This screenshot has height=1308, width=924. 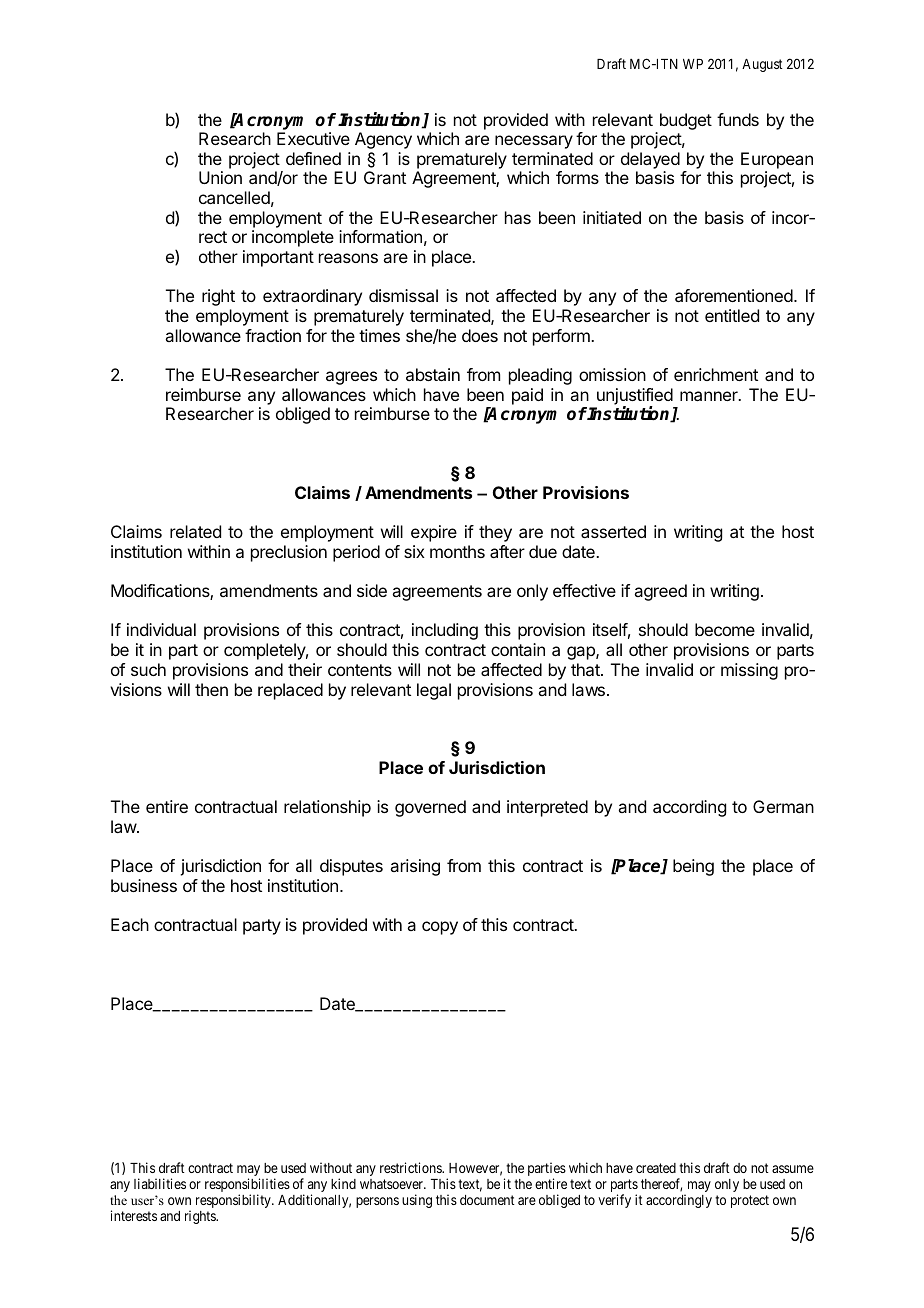 What do you see at coordinates (144, 885) in the screenshot?
I see `business` at bounding box center [144, 885].
